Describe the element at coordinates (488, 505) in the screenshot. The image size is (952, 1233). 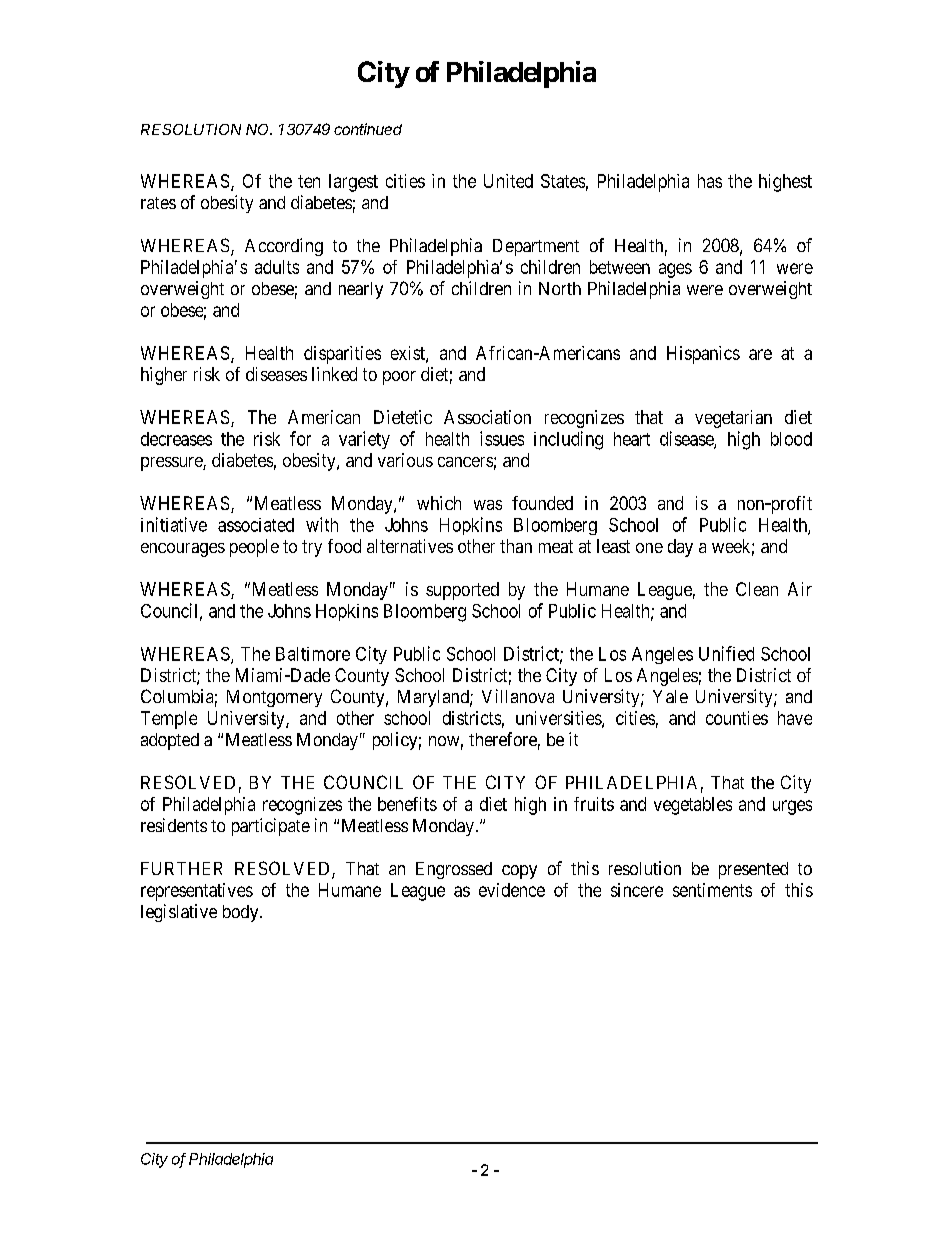
I see `was` at that location.
